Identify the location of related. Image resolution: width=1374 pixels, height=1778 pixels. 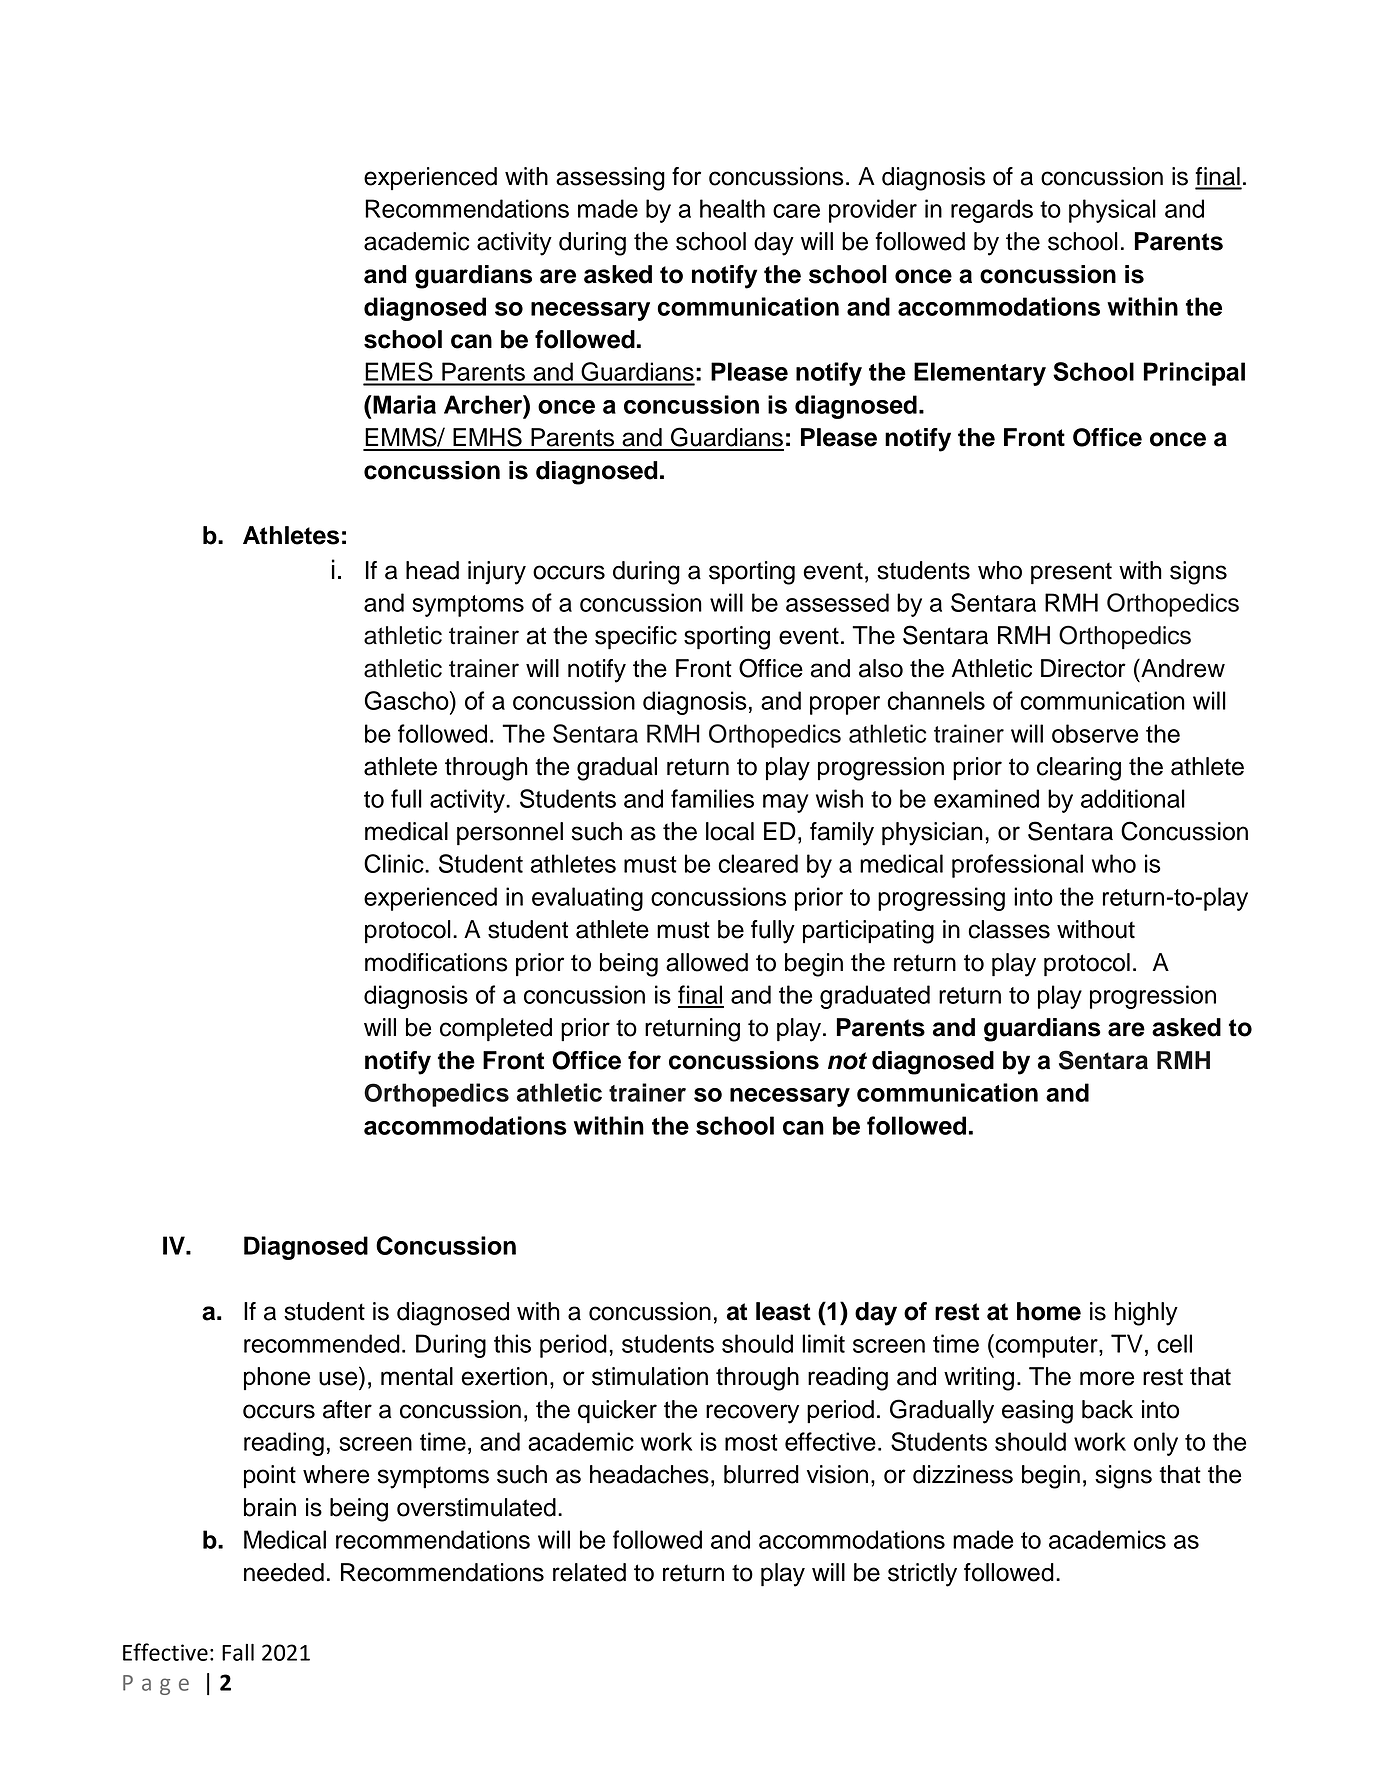
(589, 1572).
